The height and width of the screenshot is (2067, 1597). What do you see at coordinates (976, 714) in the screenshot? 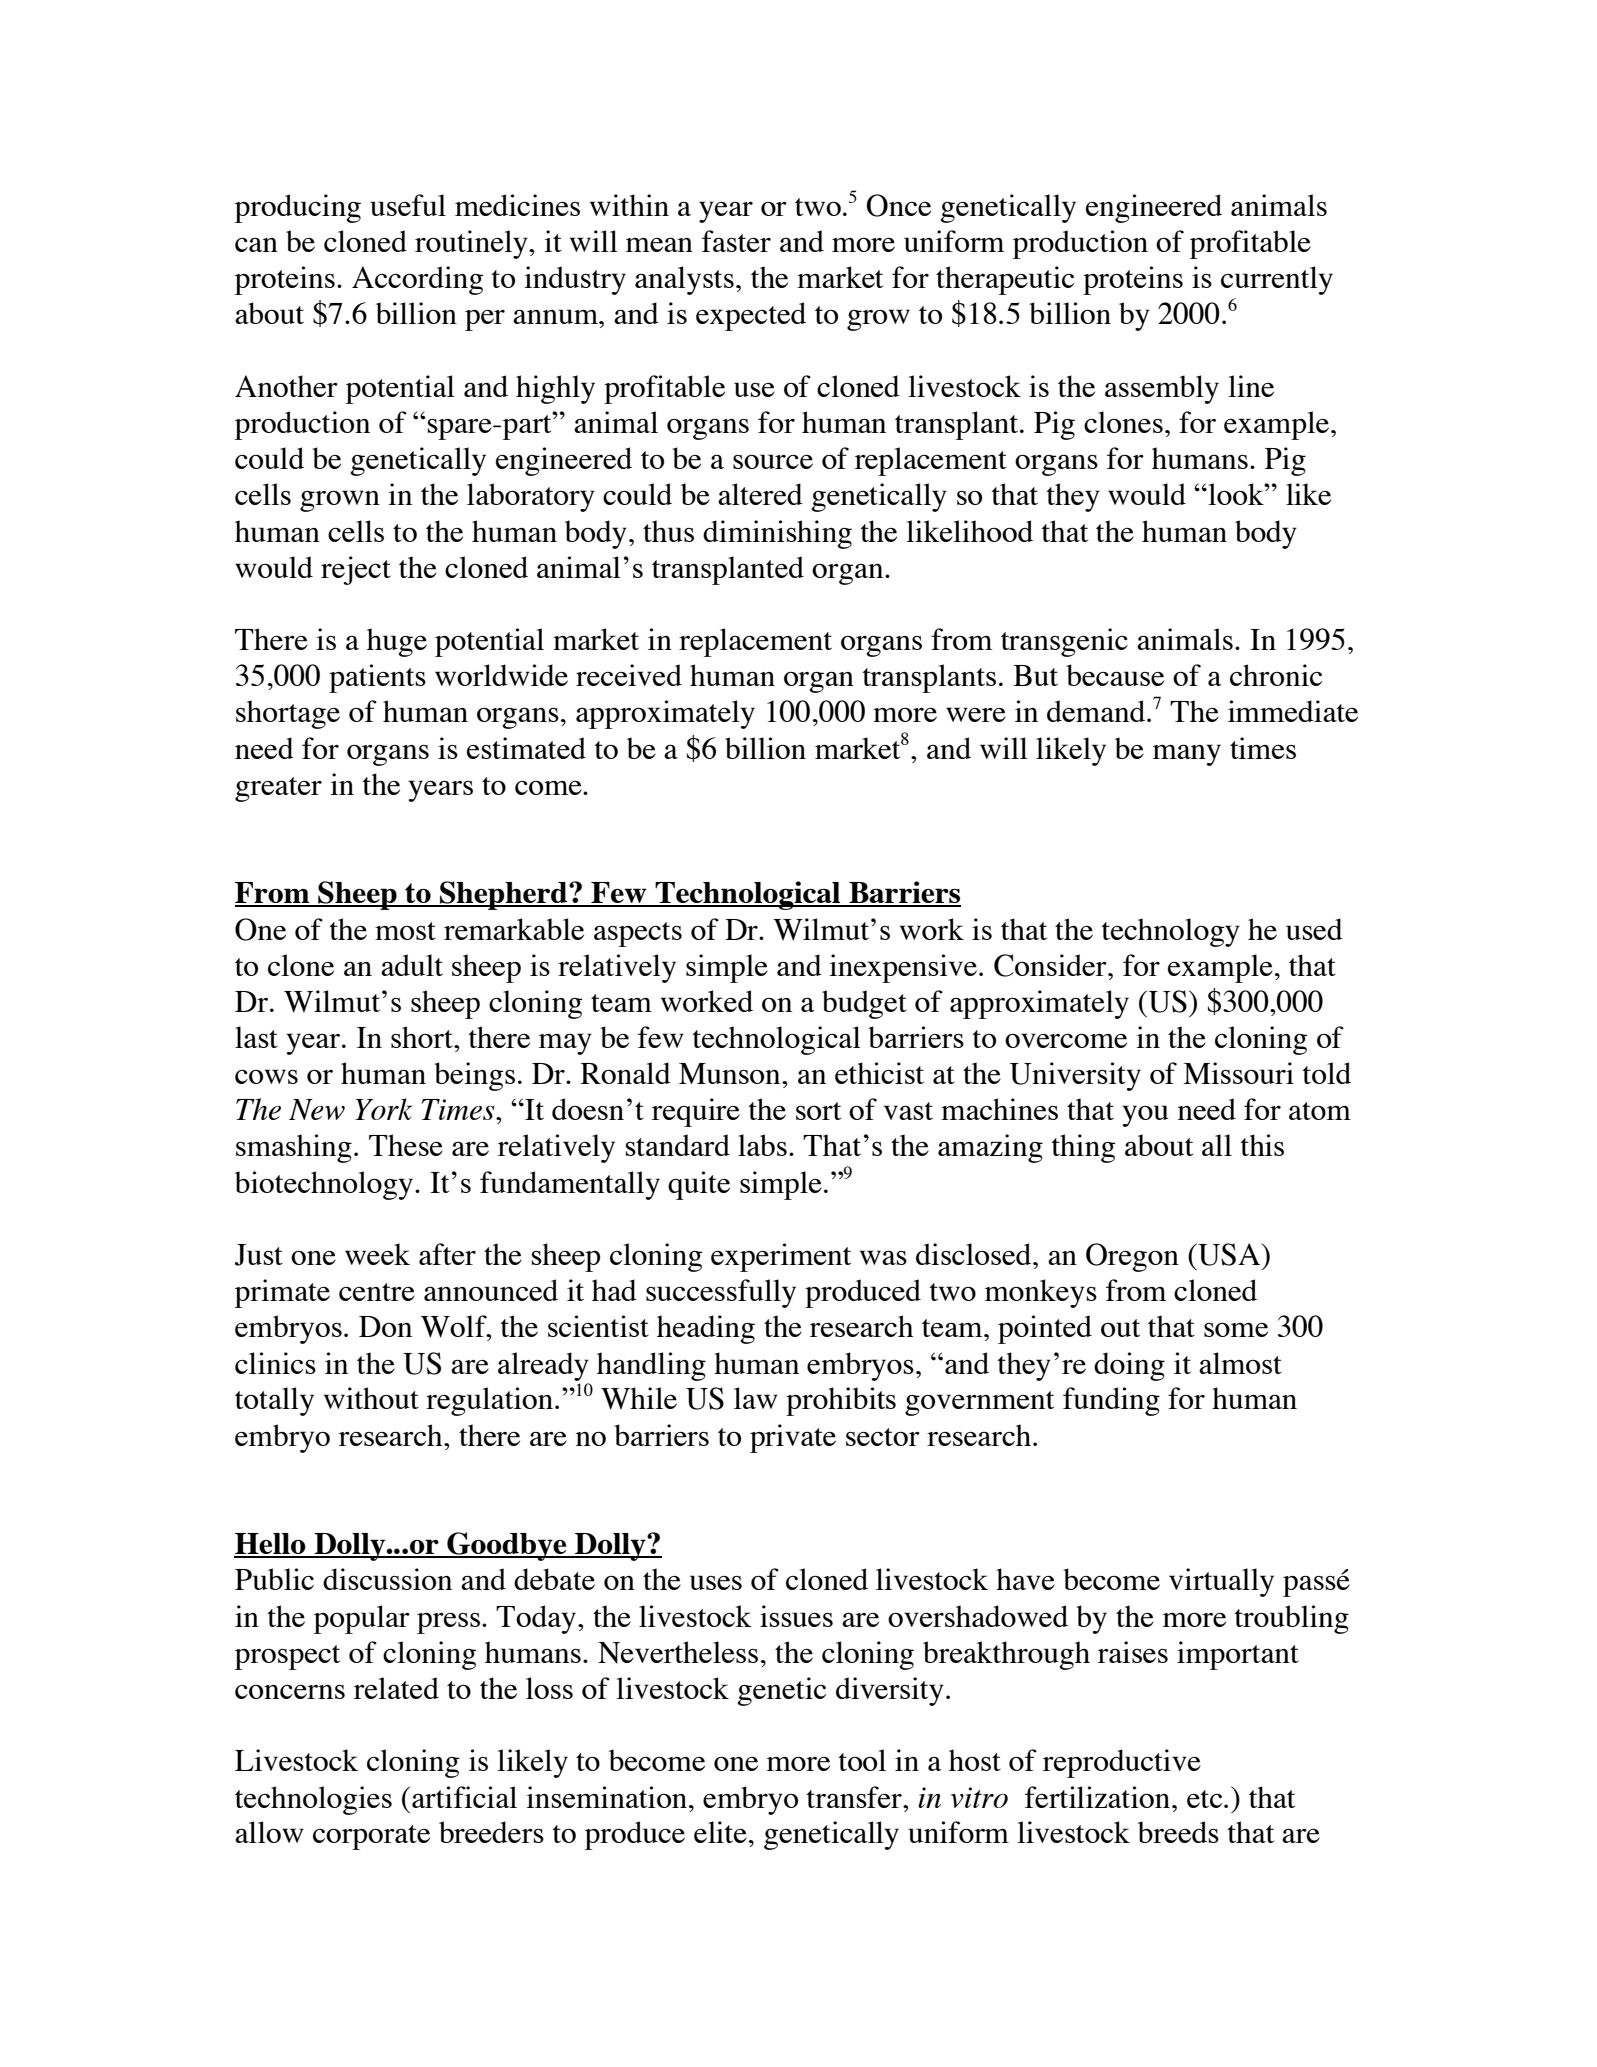
I see `were` at bounding box center [976, 714].
